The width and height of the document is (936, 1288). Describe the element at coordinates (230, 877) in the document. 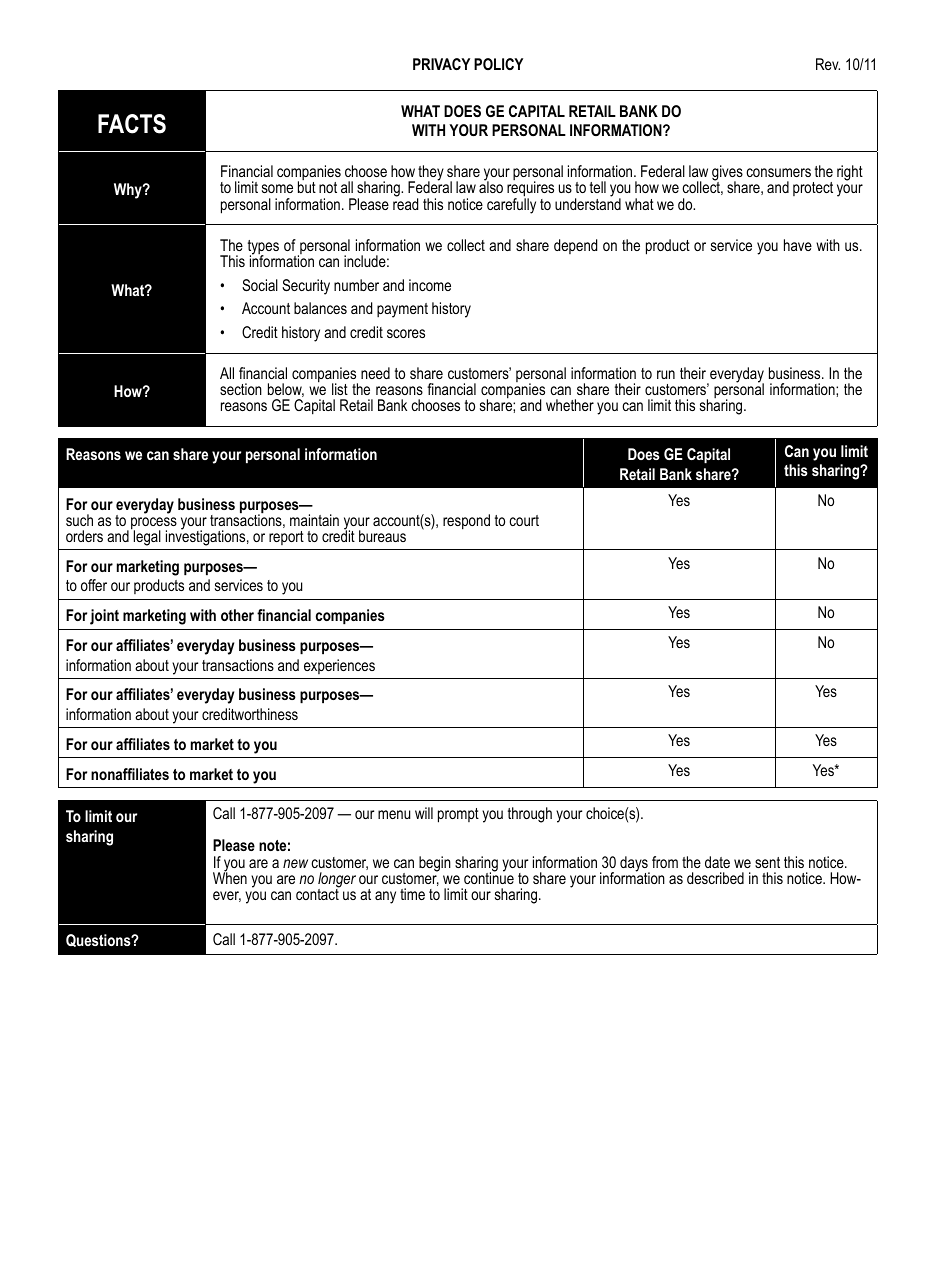

I see `When` at that location.
